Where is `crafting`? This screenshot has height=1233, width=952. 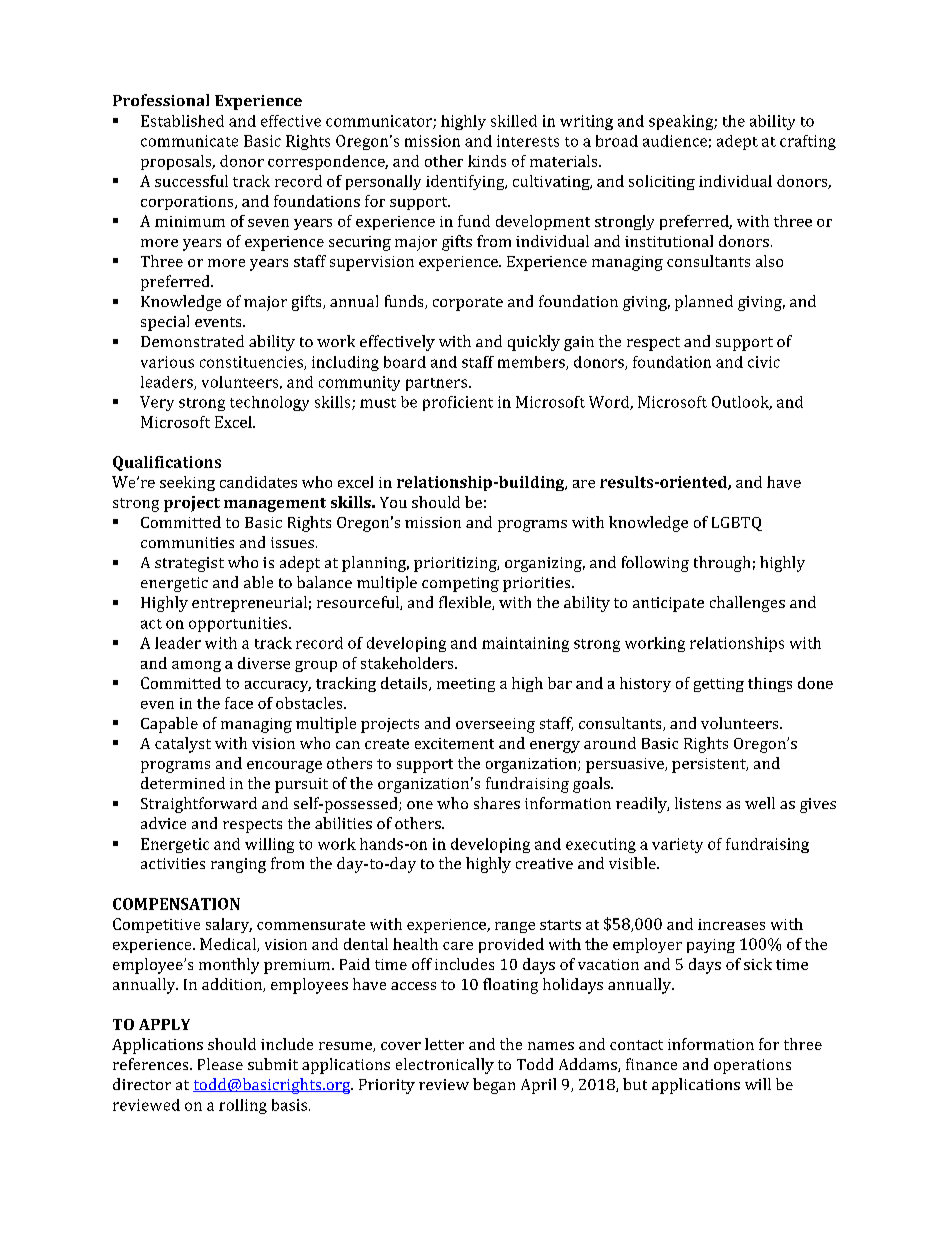 crafting is located at coordinates (808, 142).
